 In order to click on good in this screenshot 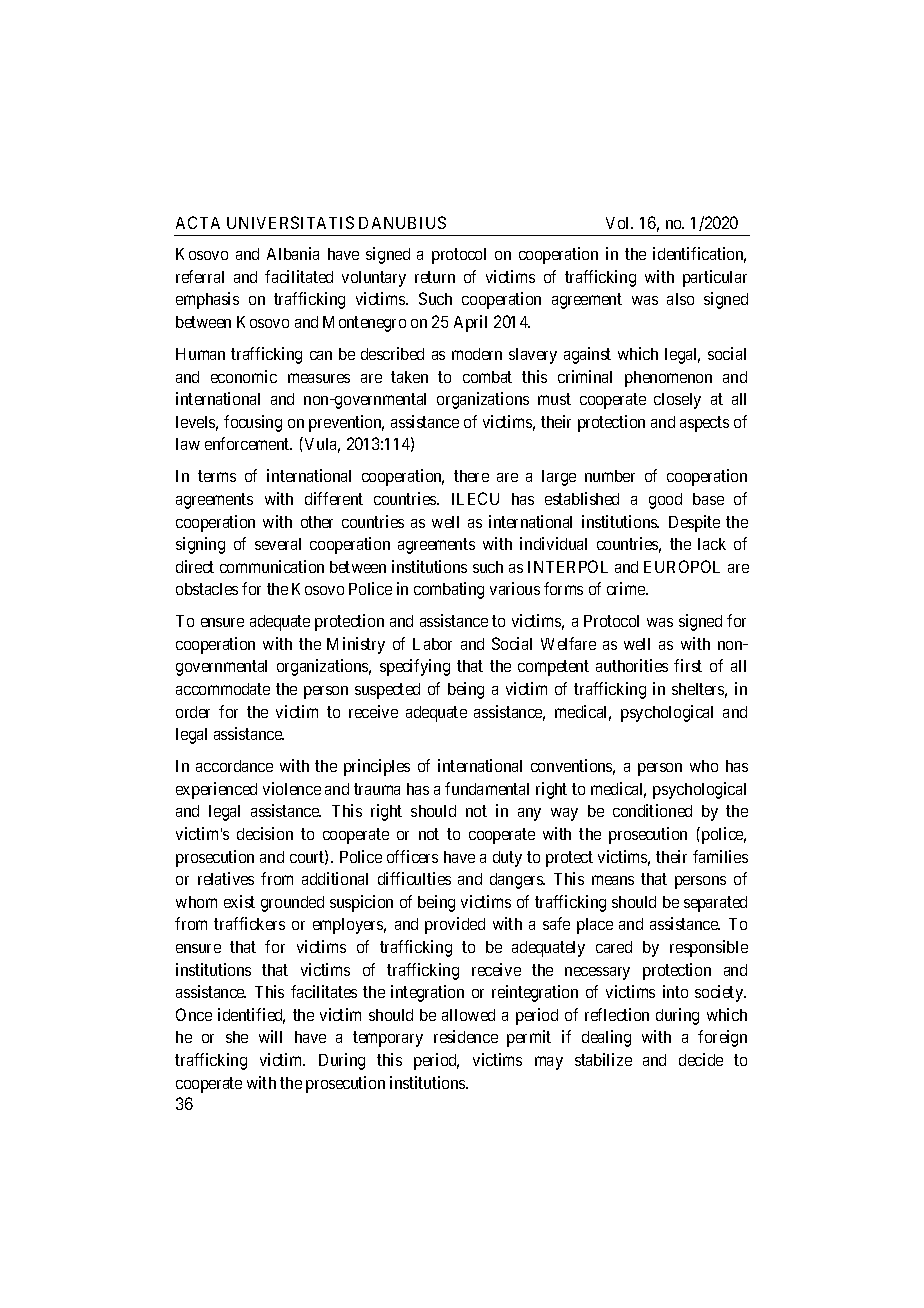, I will do `click(665, 501)`.
